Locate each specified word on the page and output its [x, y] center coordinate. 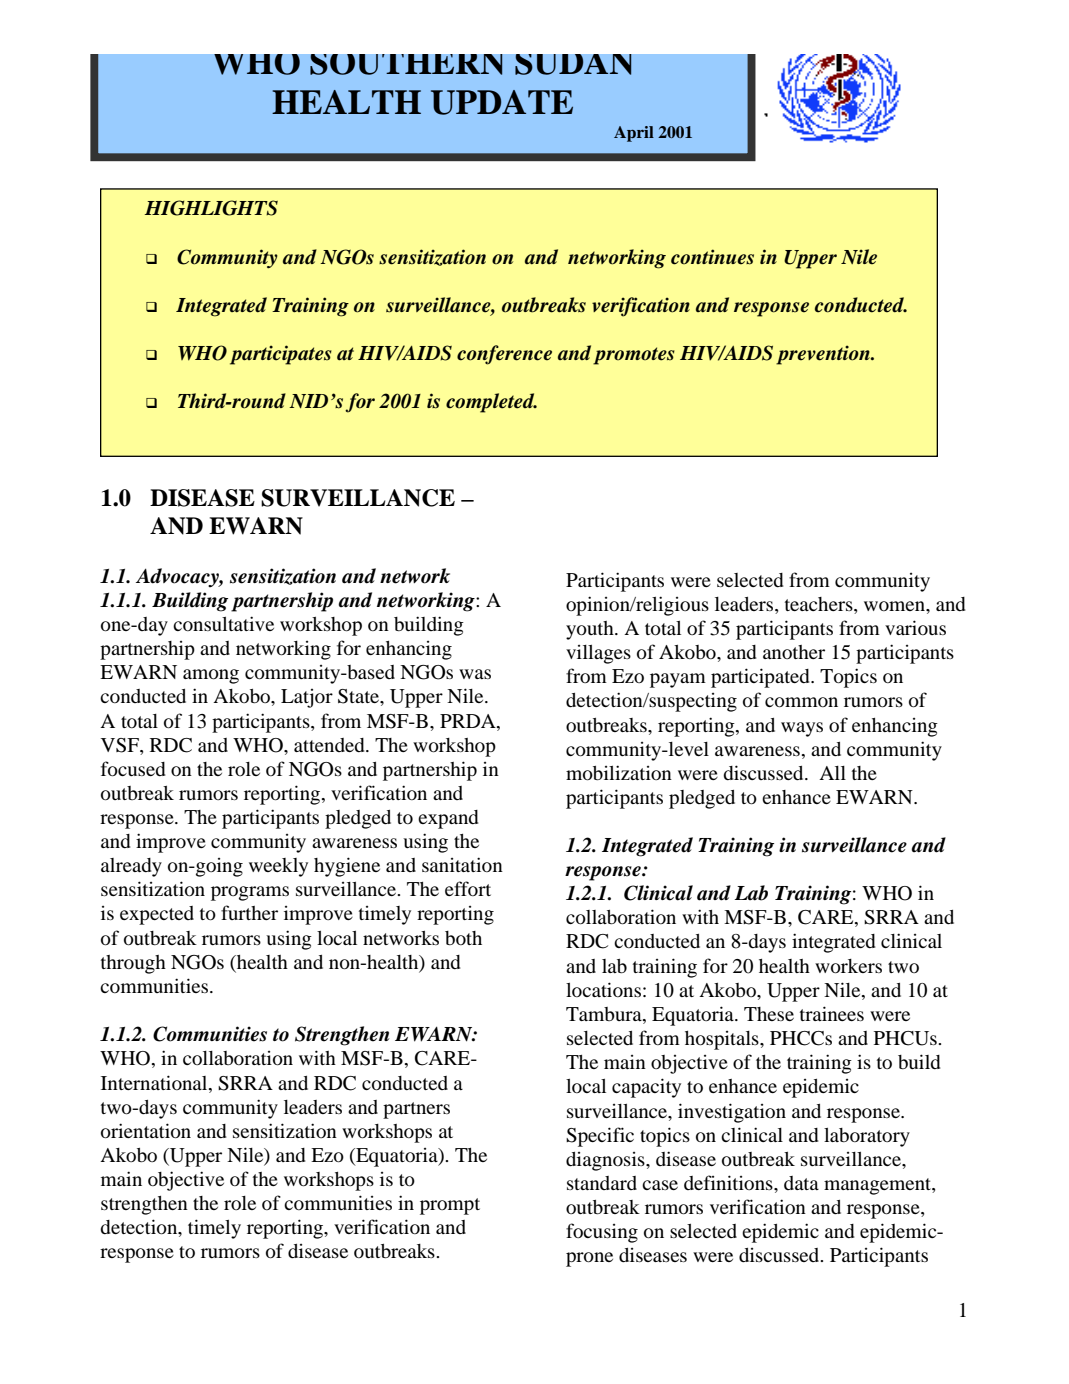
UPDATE [502, 102]
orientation [146, 1131]
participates [281, 355]
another [794, 652]
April [634, 134]
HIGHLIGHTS [211, 208]
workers [848, 966]
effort [468, 888]
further [249, 912]
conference [504, 355]
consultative [223, 623]
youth [591, 630]
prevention [824, 355]
